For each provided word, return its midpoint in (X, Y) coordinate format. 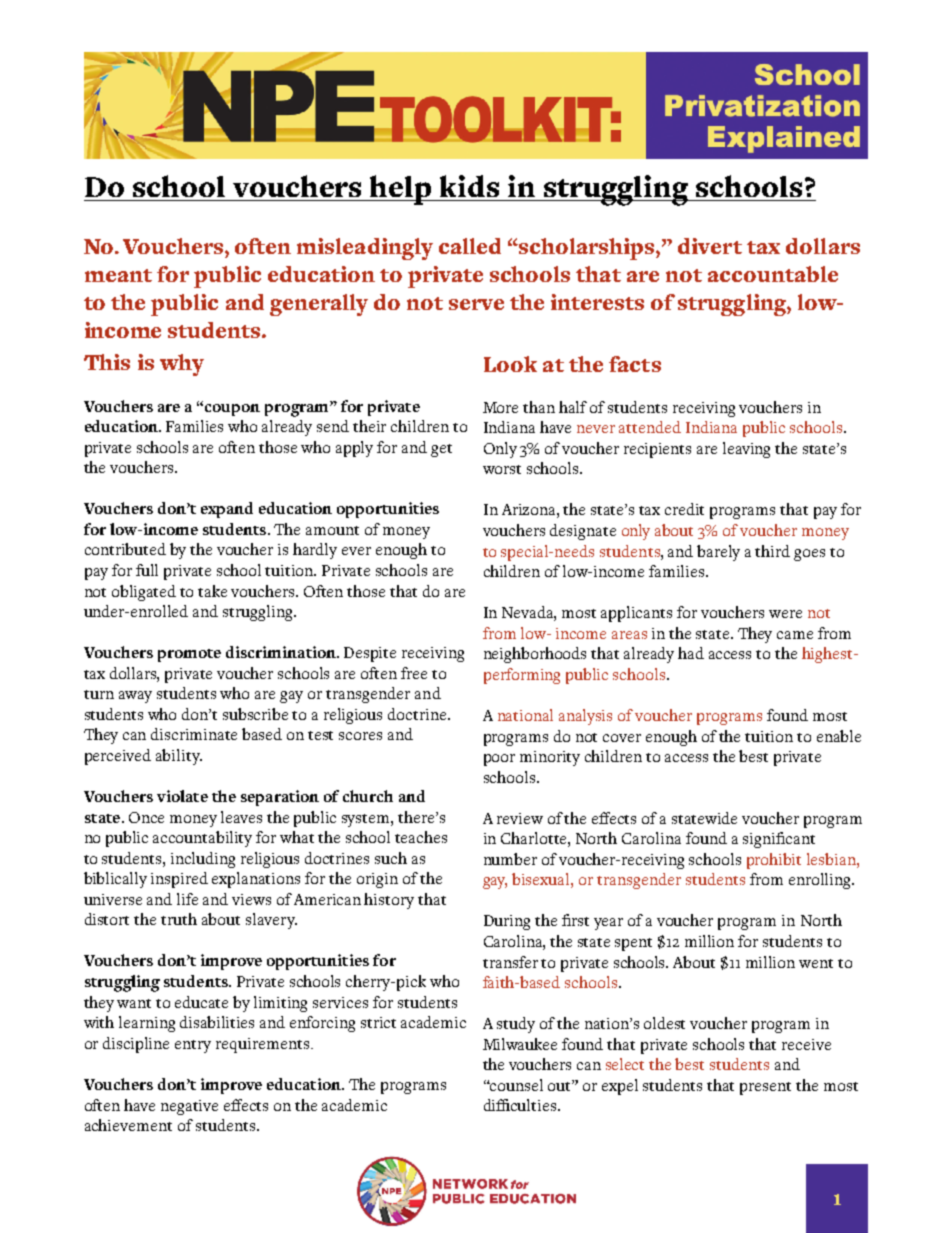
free (414, 673)
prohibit (774, 861)
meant (118, 275)
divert (710, 246)
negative (189, 1107)
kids (469, 186)
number (510, 859)
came (795, 635)
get (441, 450)
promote (189, 655)
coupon (232, 410)
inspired (179, 880)
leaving (746, 450)
